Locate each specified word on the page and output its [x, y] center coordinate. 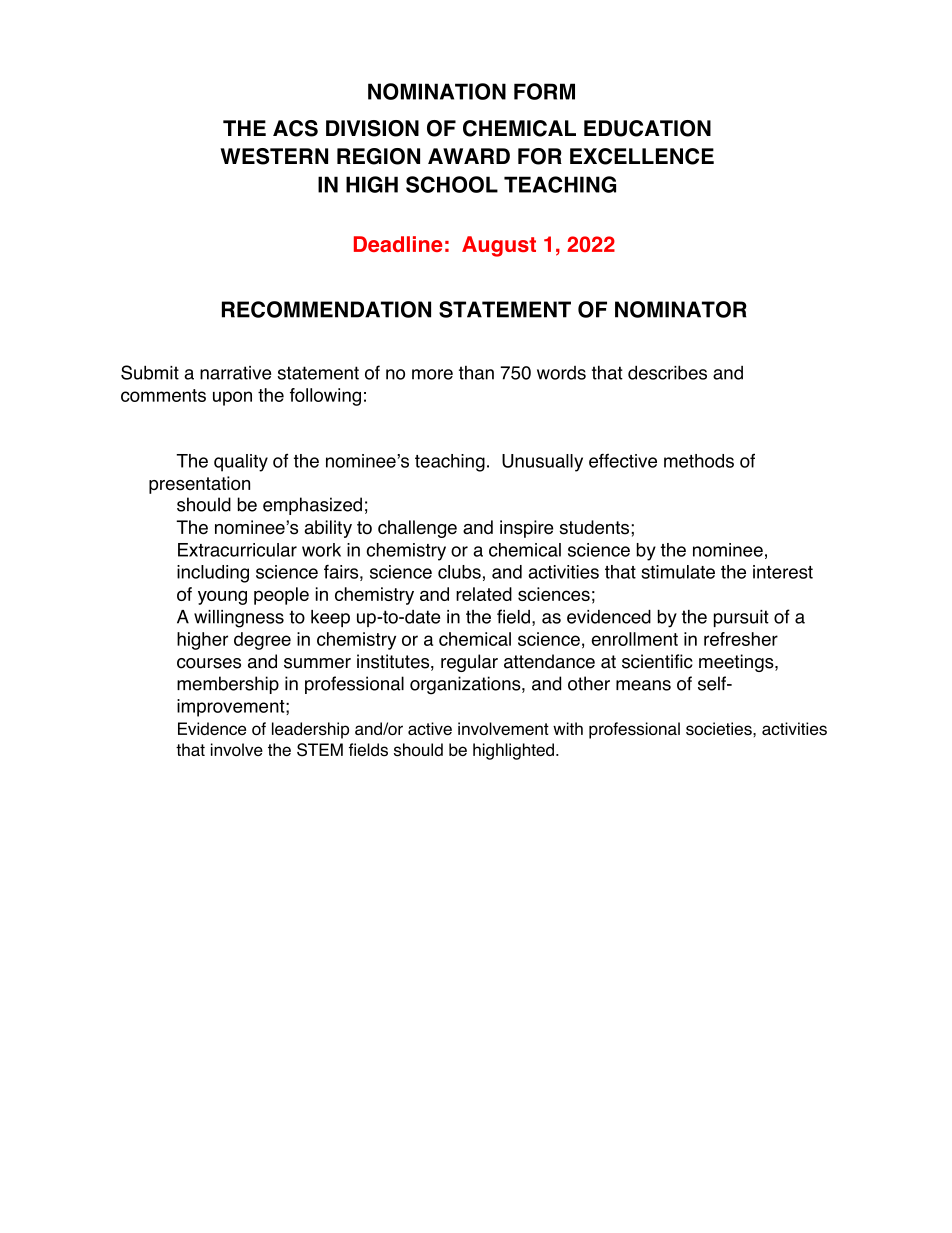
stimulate [678, 572]
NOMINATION [437, 91]
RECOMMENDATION [326, 309]
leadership [310, 730]
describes [667, 372]
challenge [417, 529]
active [430, 728]
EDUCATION [647, 128]
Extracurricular [237, 550]
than [476, 373]
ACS [295, 128]
